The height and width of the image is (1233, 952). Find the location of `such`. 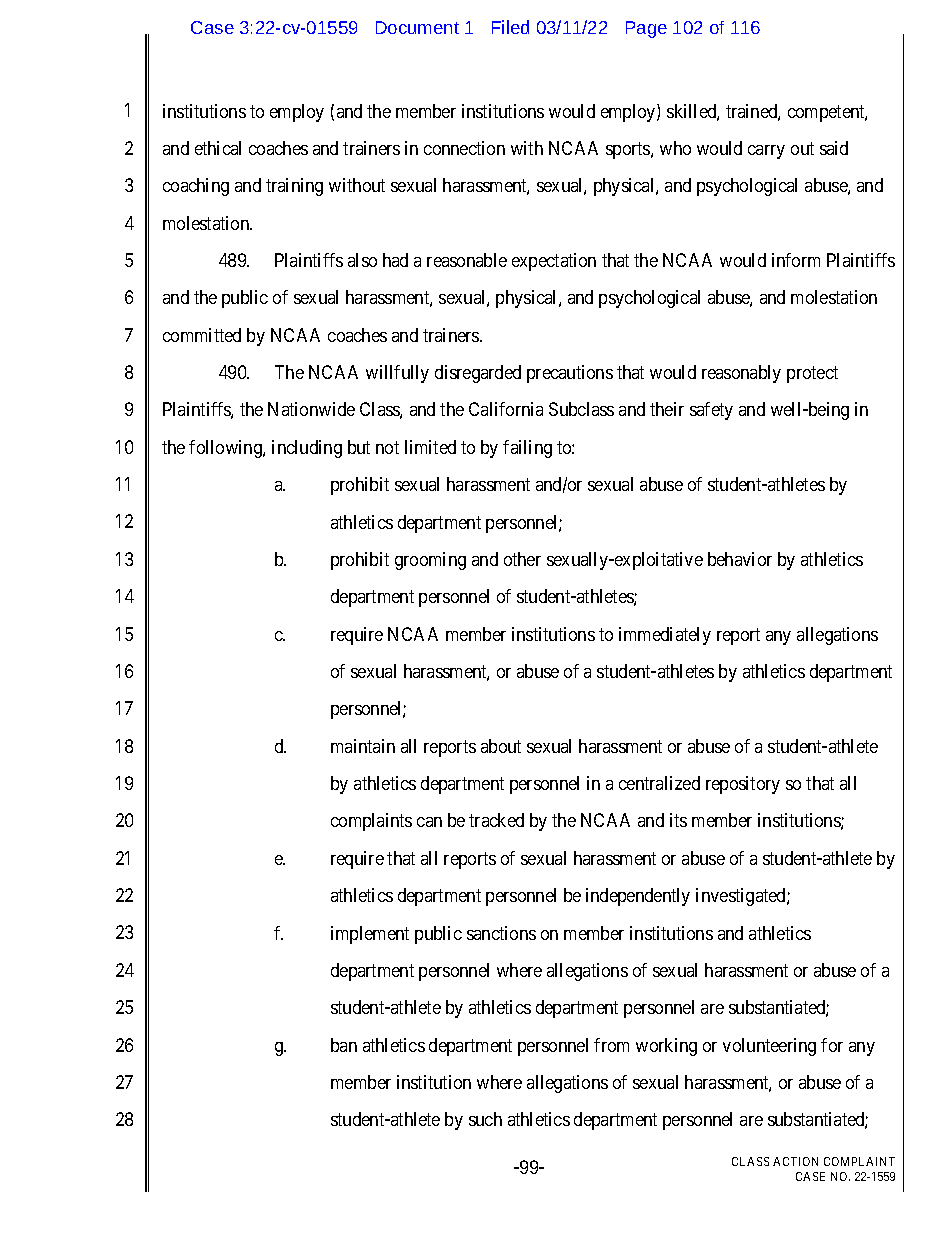

such is located at coordinates (485, 1119).
